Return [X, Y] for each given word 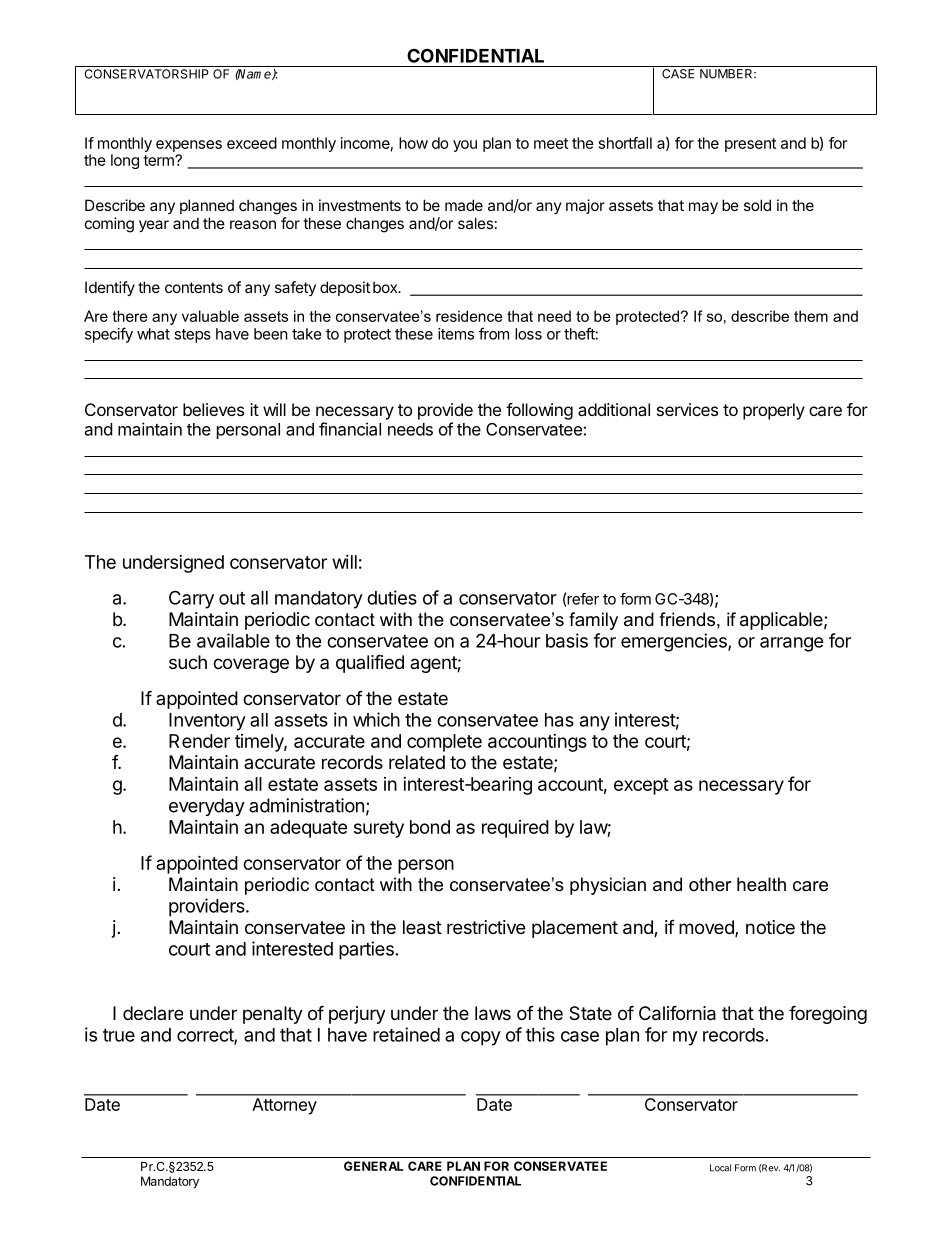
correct [206, 1036]
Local [720, 1168]
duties [392, 597]
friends [687, 619]
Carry [191, 599]
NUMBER [727, 74]
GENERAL [373, 1166]
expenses [189, 146]
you [465, 146]
